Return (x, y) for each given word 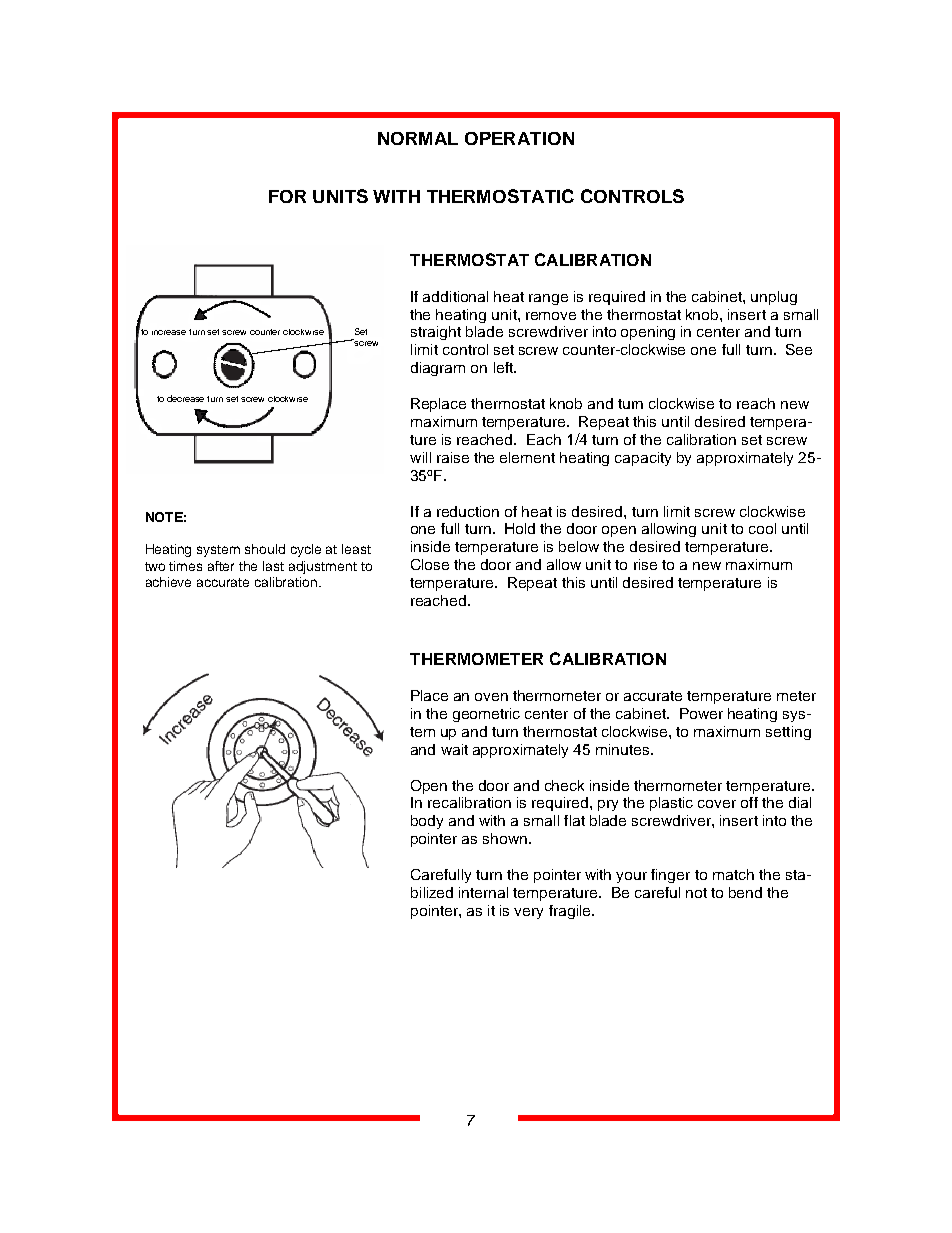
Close (430, 564)
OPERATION (519, 138)
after (221, 566)
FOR (287, 196)
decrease (185, 398)
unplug (774, 298)
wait (454, 749)
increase (169, 332)
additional (455, 296)
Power (701, 713)
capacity (643, 459)
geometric (486, 715)
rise (645, 564)
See (799, 349)
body (427, 822)
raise (453, 457)
